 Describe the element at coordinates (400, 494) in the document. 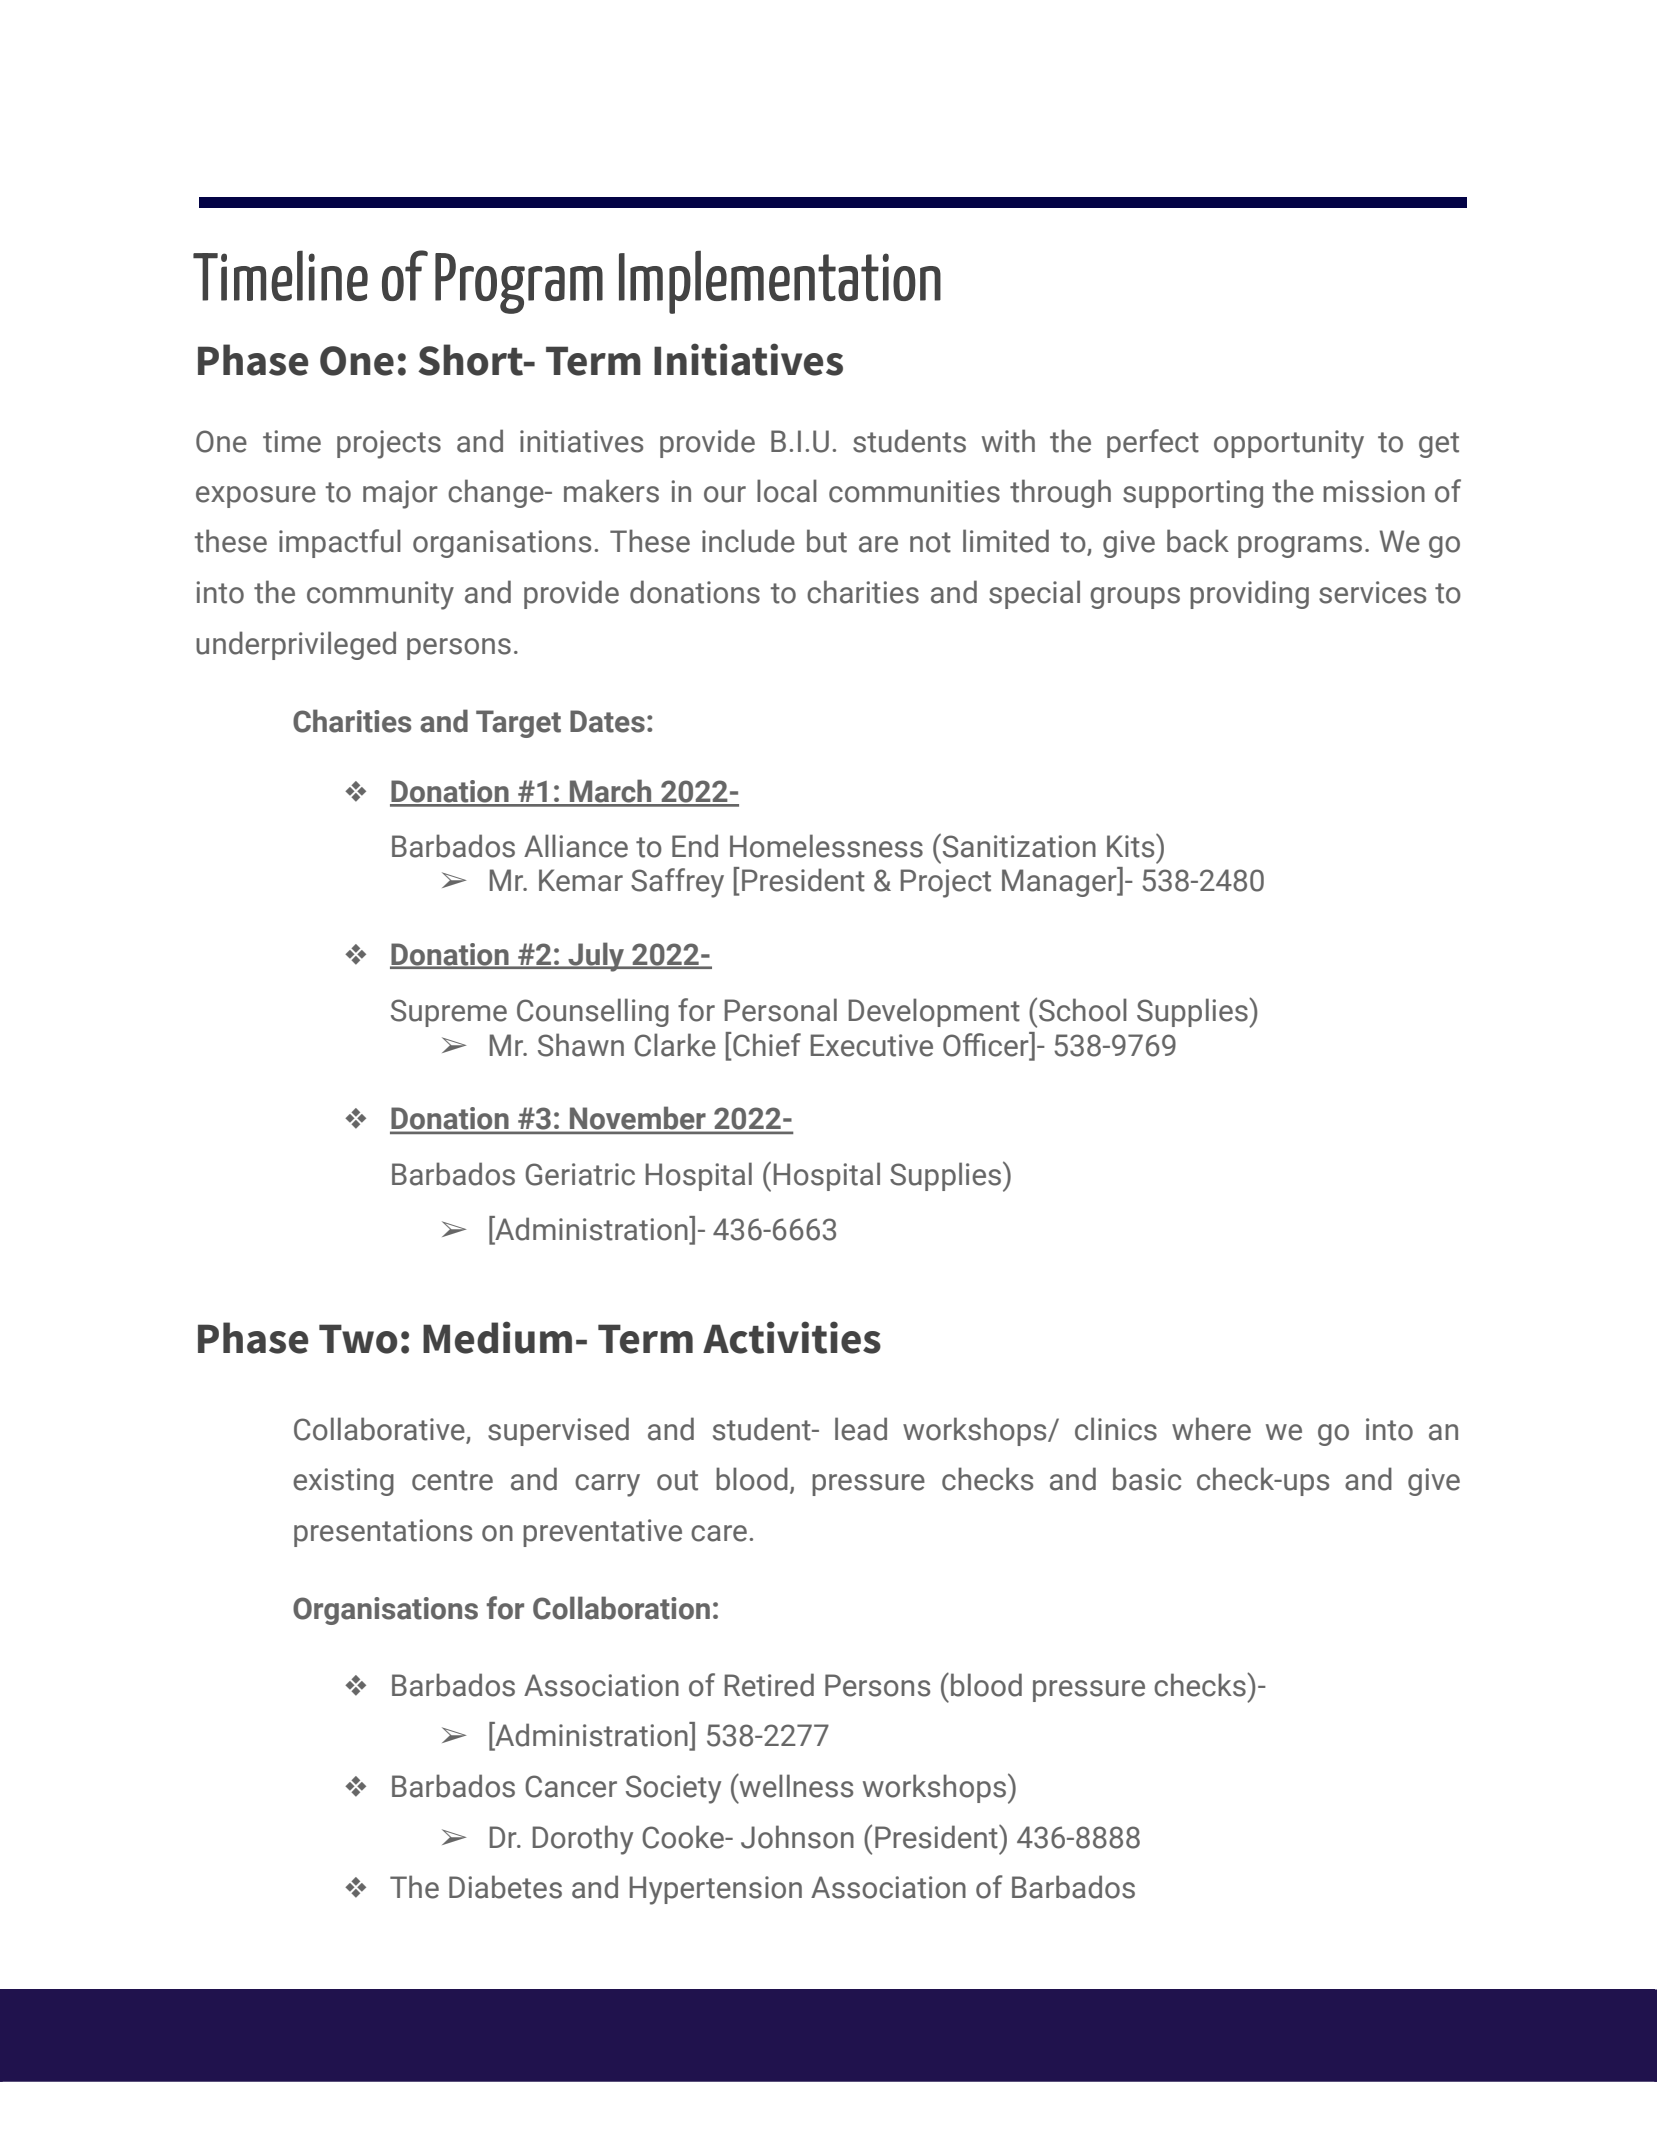

I see `major` at that location.
